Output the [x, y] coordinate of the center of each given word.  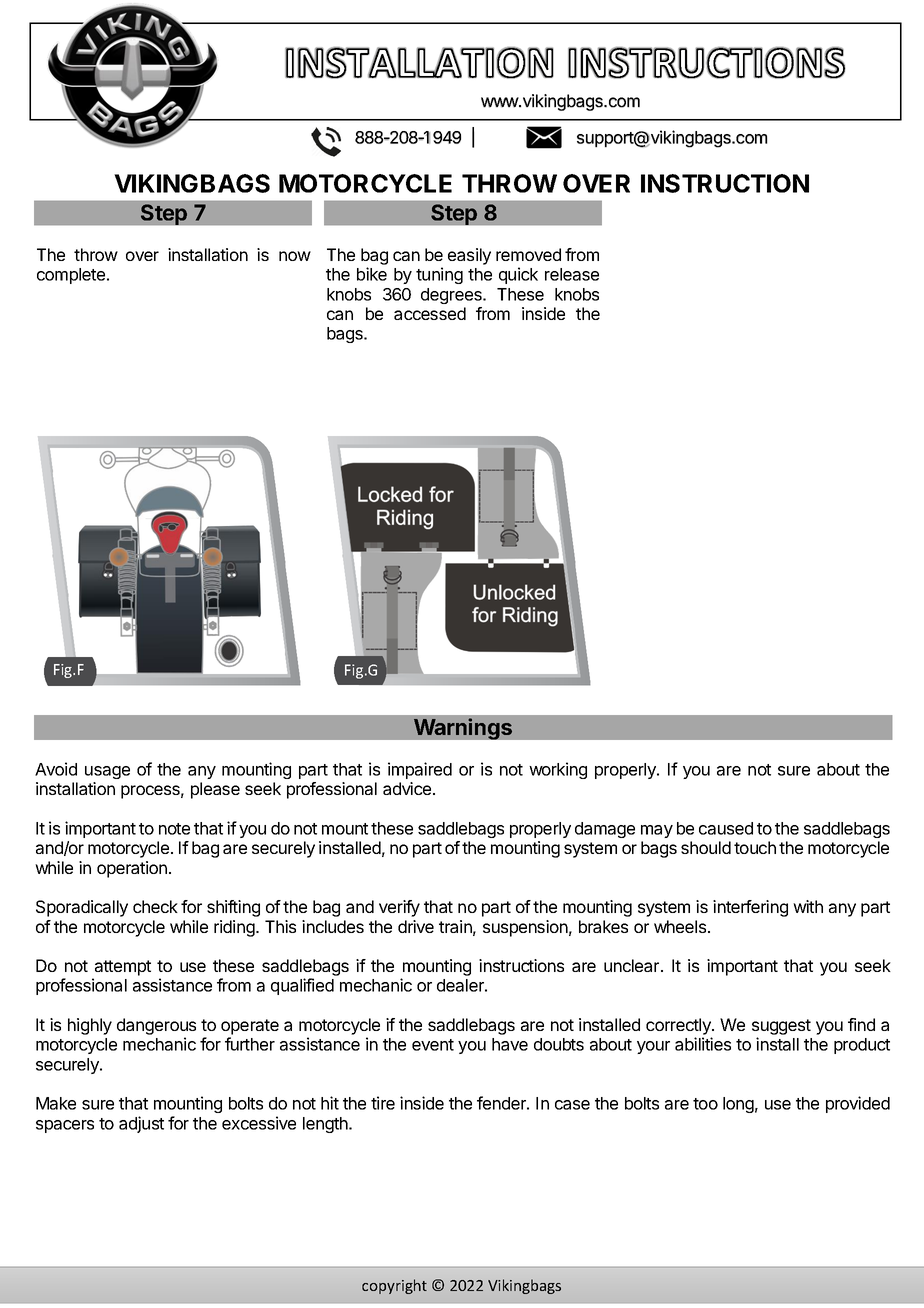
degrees [452, 296]
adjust [141, 1124]
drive [416, 926]
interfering [750, 908]
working [558, 770]
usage [107, 772]
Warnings [463, 729]
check [155, 906]
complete [72, 276]
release [572, 274]
